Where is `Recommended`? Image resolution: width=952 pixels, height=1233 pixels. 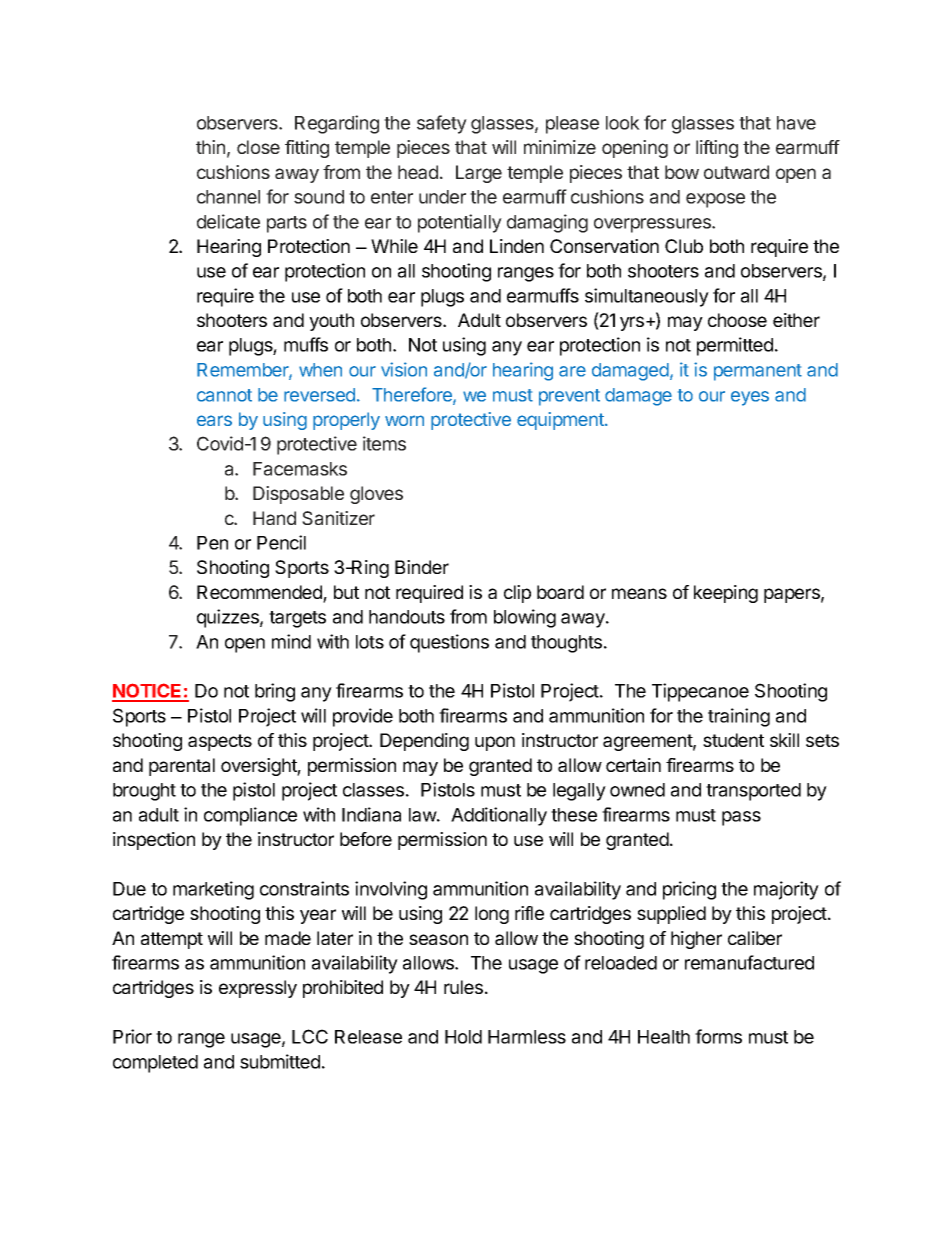
Recommended is located at coordinates (260, 593).
